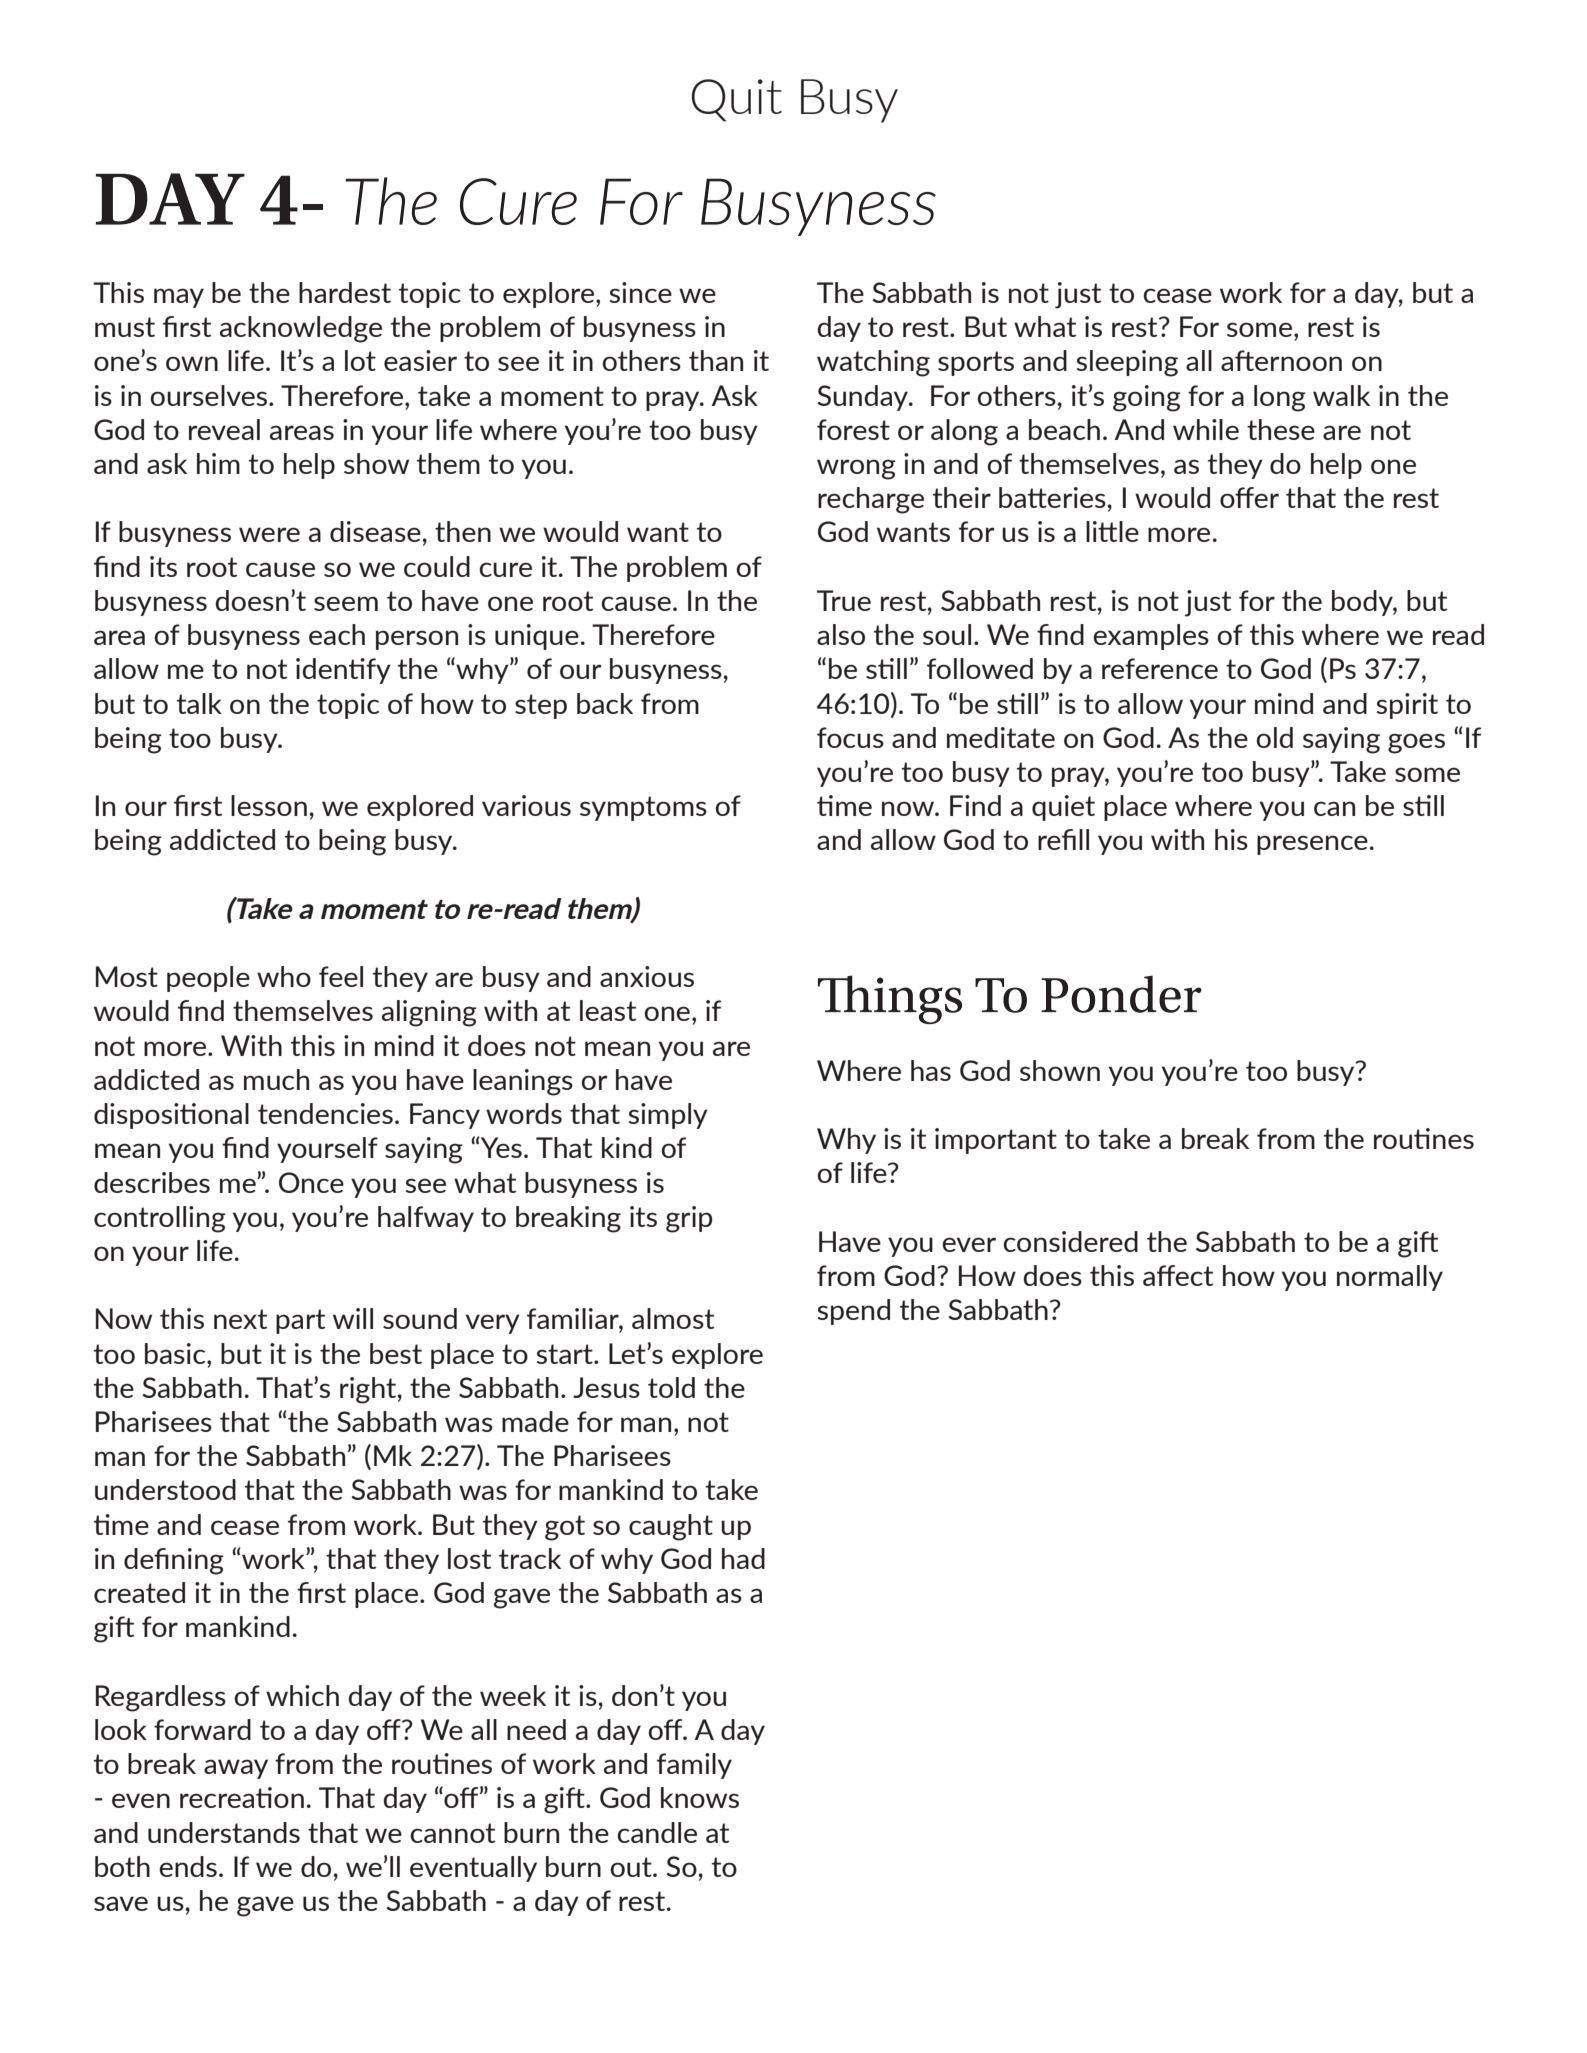  What do you see at coordinates (736, 100) in the screenshot?
I see `Quit` at bounding box center [736, 100].
